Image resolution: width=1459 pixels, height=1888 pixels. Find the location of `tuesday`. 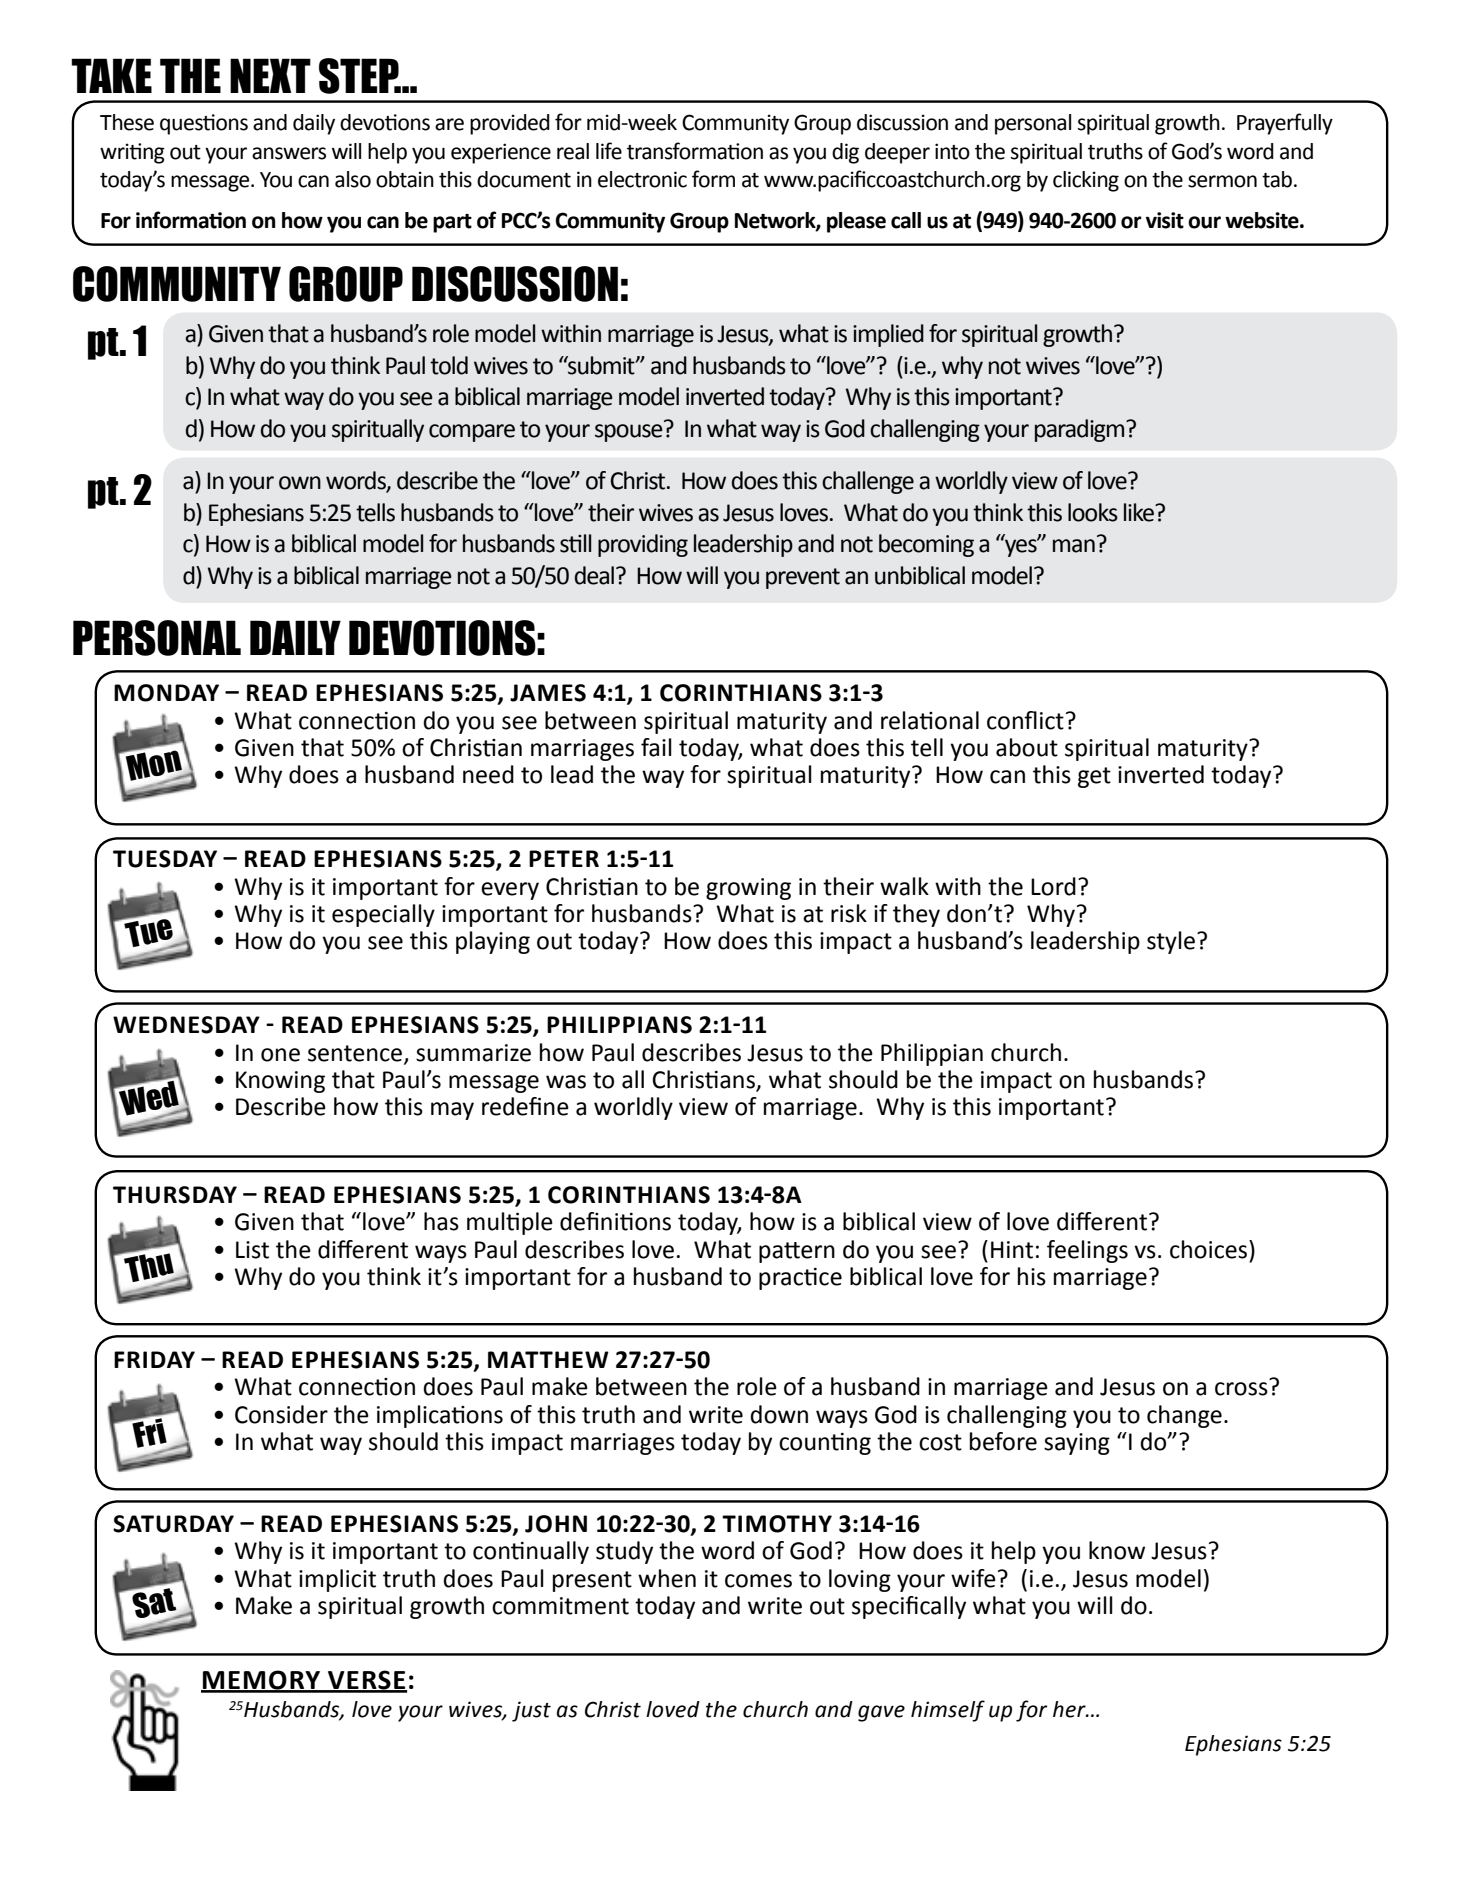

tuesday is located at coordinates (165, 859).
